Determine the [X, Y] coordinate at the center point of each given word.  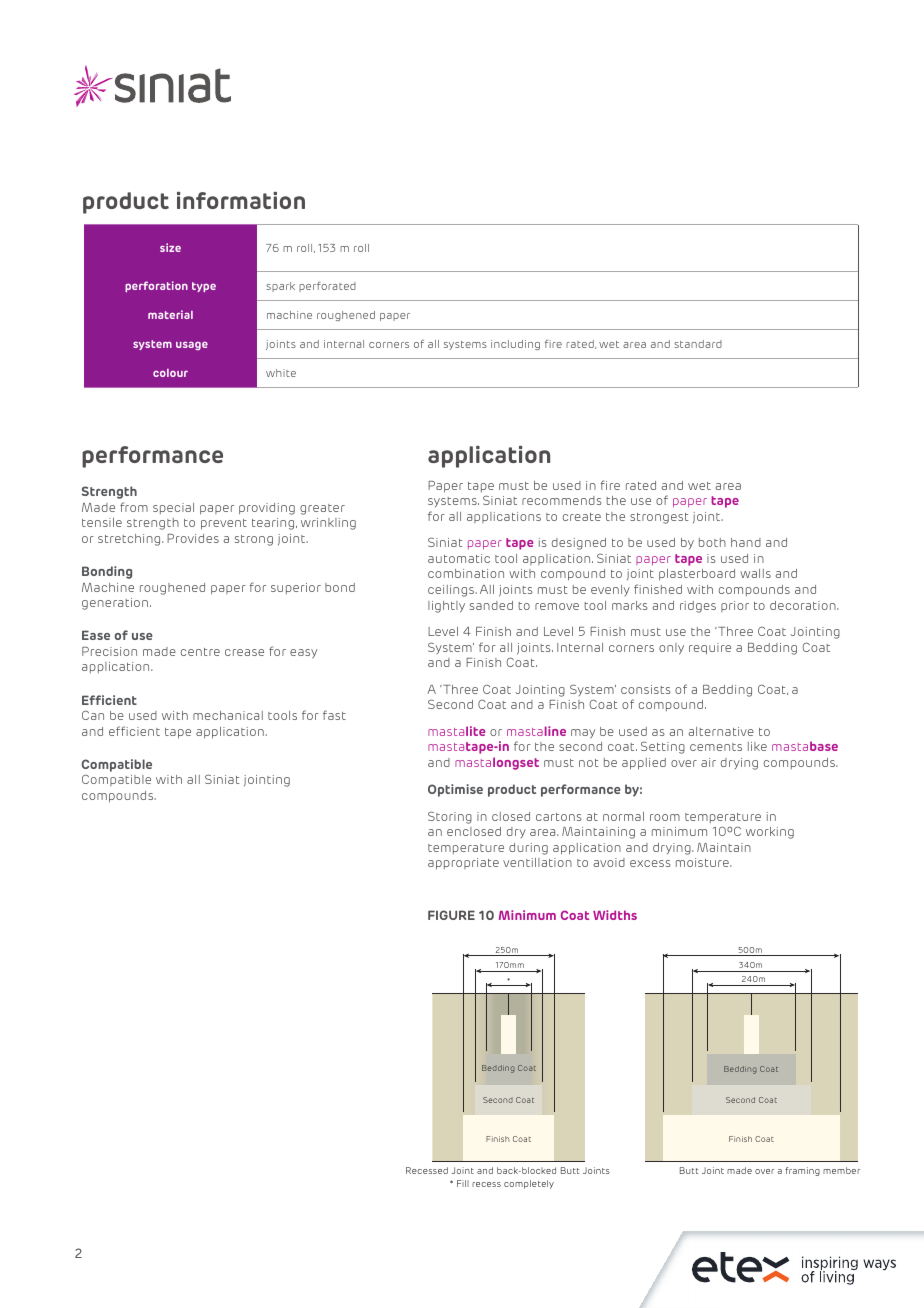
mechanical [228, 715]
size [170, 247]
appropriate [463, 864]
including [515, 345]
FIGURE [451, 915]
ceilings [452, 591]
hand [746, 542]
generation [115, 604]
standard [698, 344]
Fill [463, 1183]
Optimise [455, 790]
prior [735, 606]
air [708, 762]
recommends [562, 500]
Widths [615, 915]
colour [170, 373]
